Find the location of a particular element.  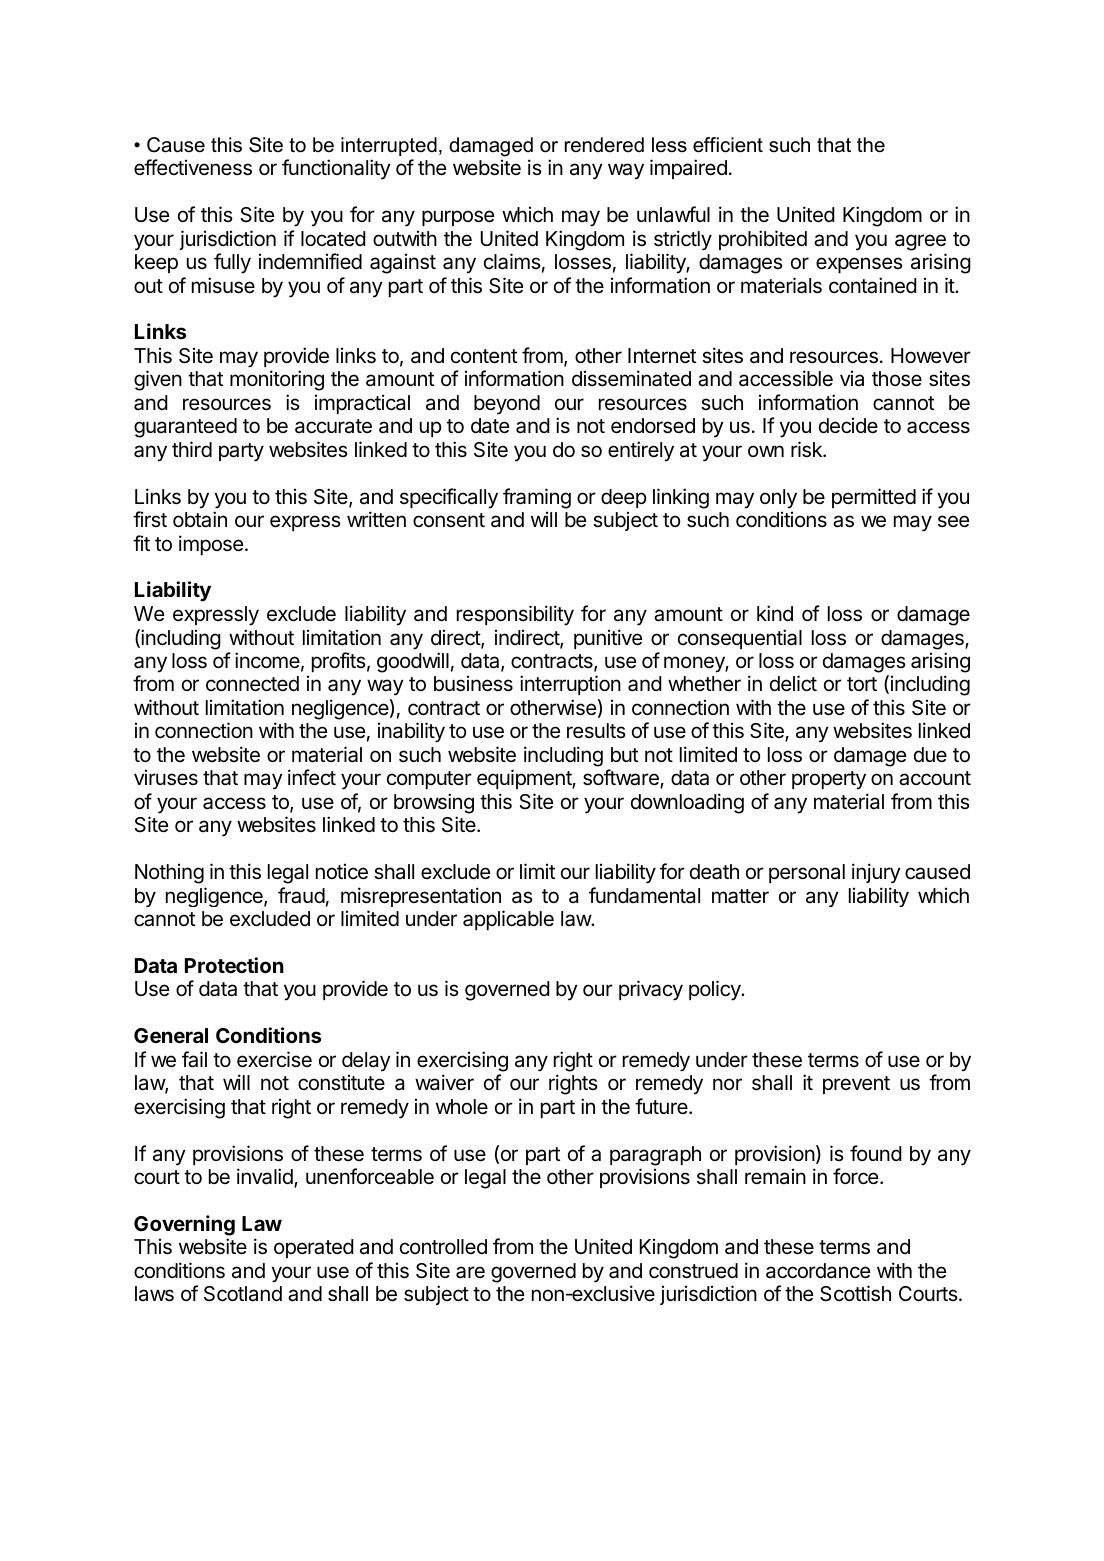

agree is located at coordinates (920, 242).
